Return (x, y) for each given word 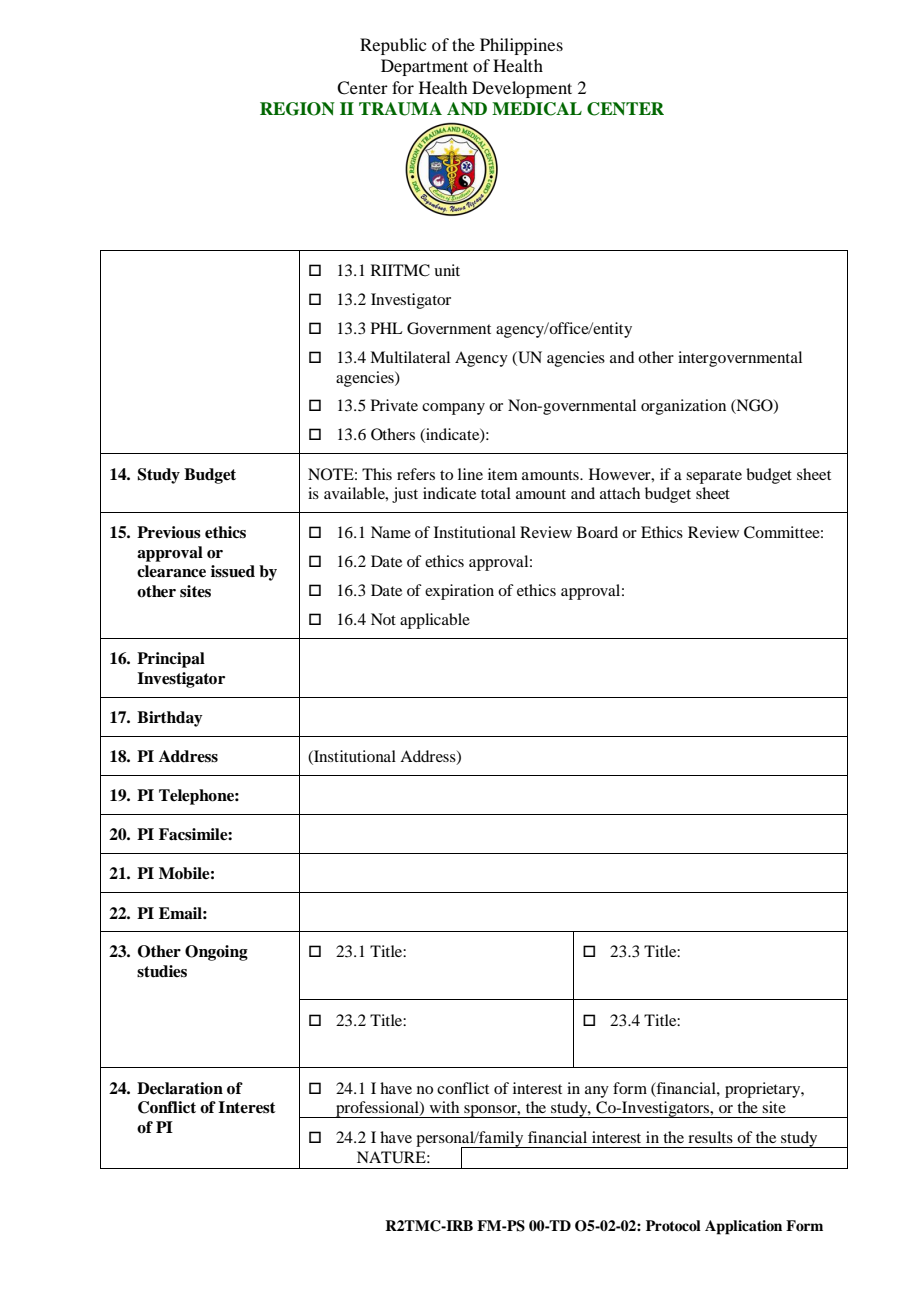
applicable (435, 621)
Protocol (673, 1226)
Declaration (180, 1088)
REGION (297, 109)
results (710, 1137)
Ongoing (216, 953)
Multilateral (410, 357)
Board (597, 532)
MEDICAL (537, 109)
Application (743, 1227)
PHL (387, 328)
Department (424, 67)
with (444, 1107)
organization (683, 407)
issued (233, 571)
